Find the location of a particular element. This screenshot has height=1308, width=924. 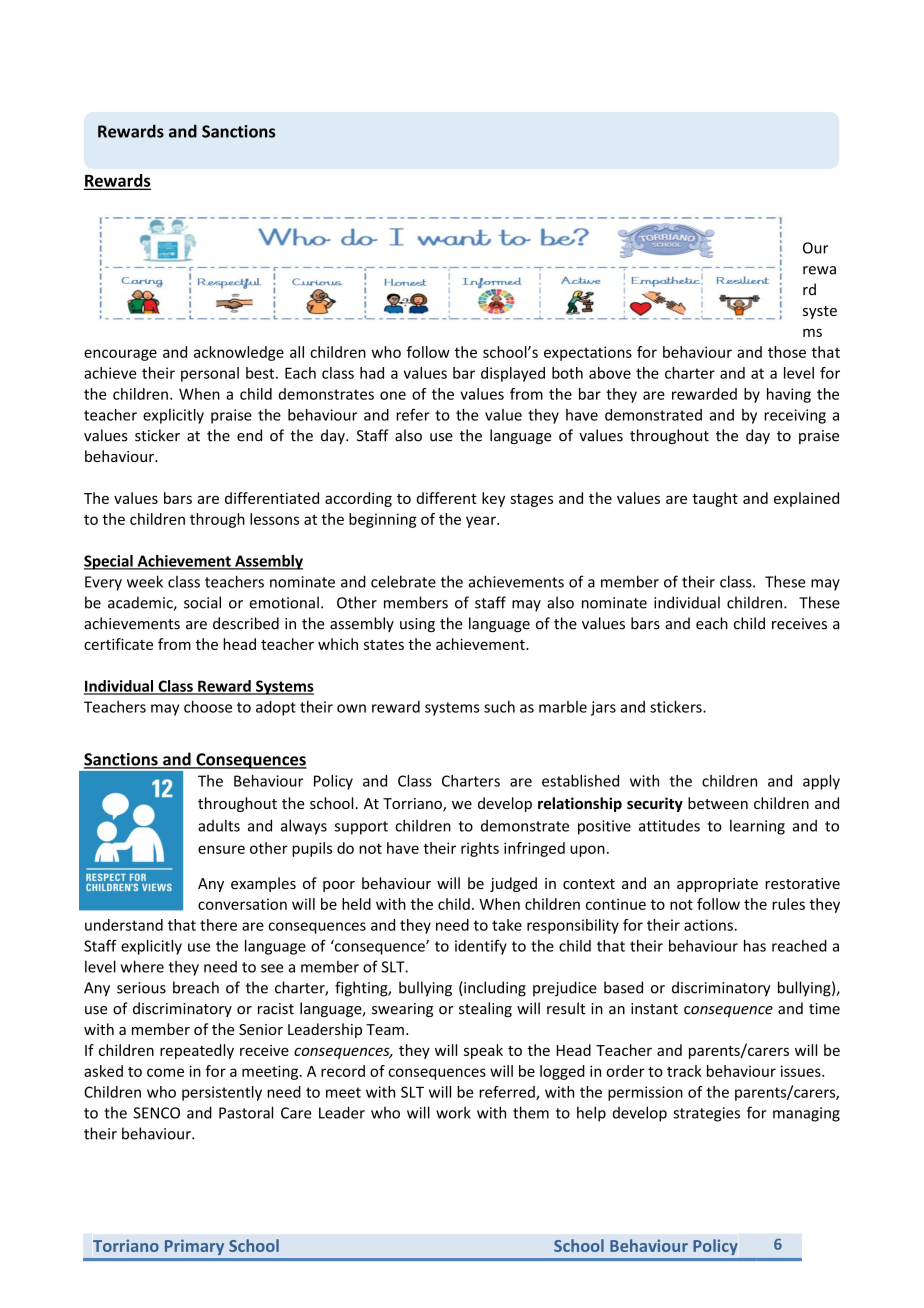

year is located at coordinates (482, 522).
